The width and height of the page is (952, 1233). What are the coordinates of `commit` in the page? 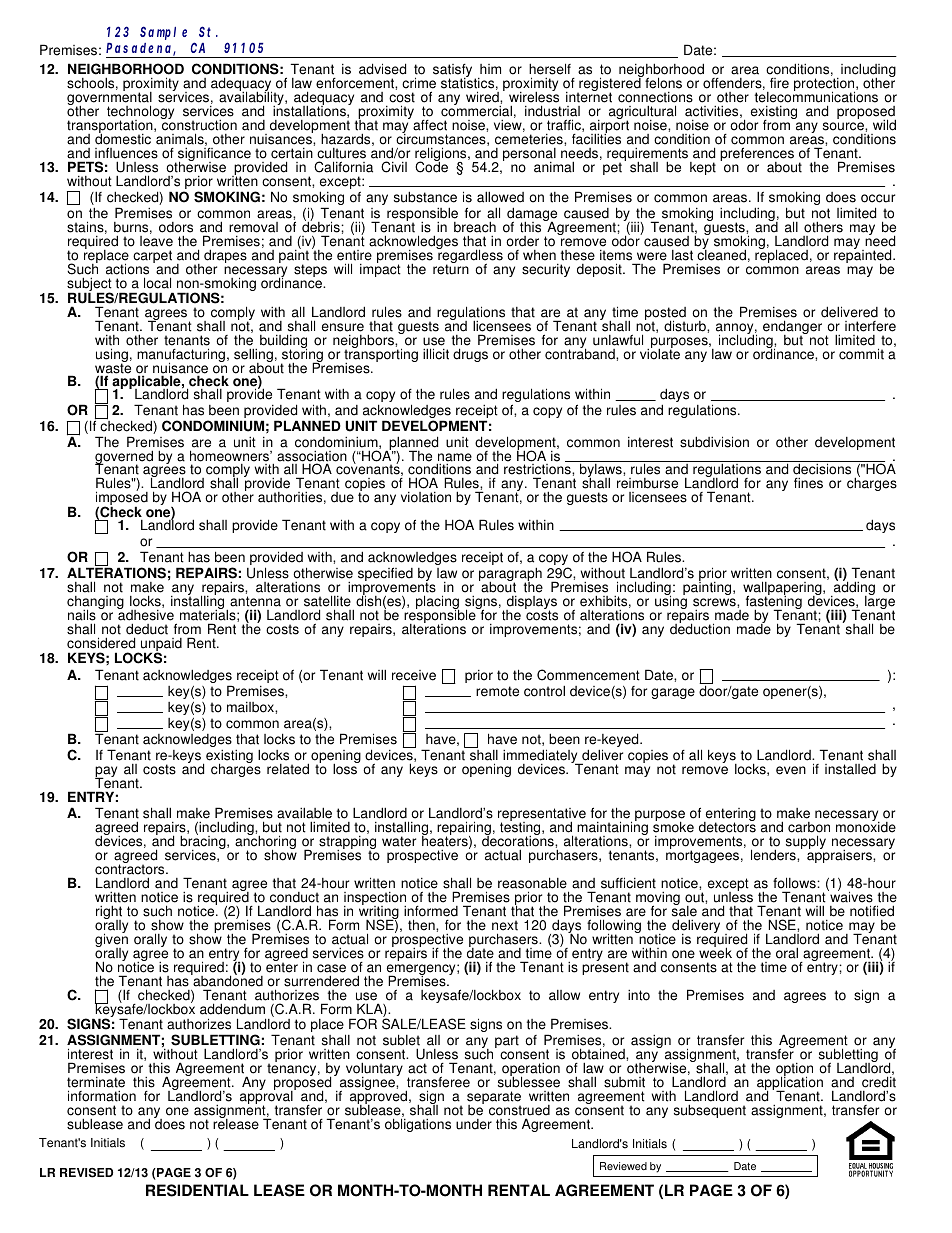 It's located at (861, 354).
